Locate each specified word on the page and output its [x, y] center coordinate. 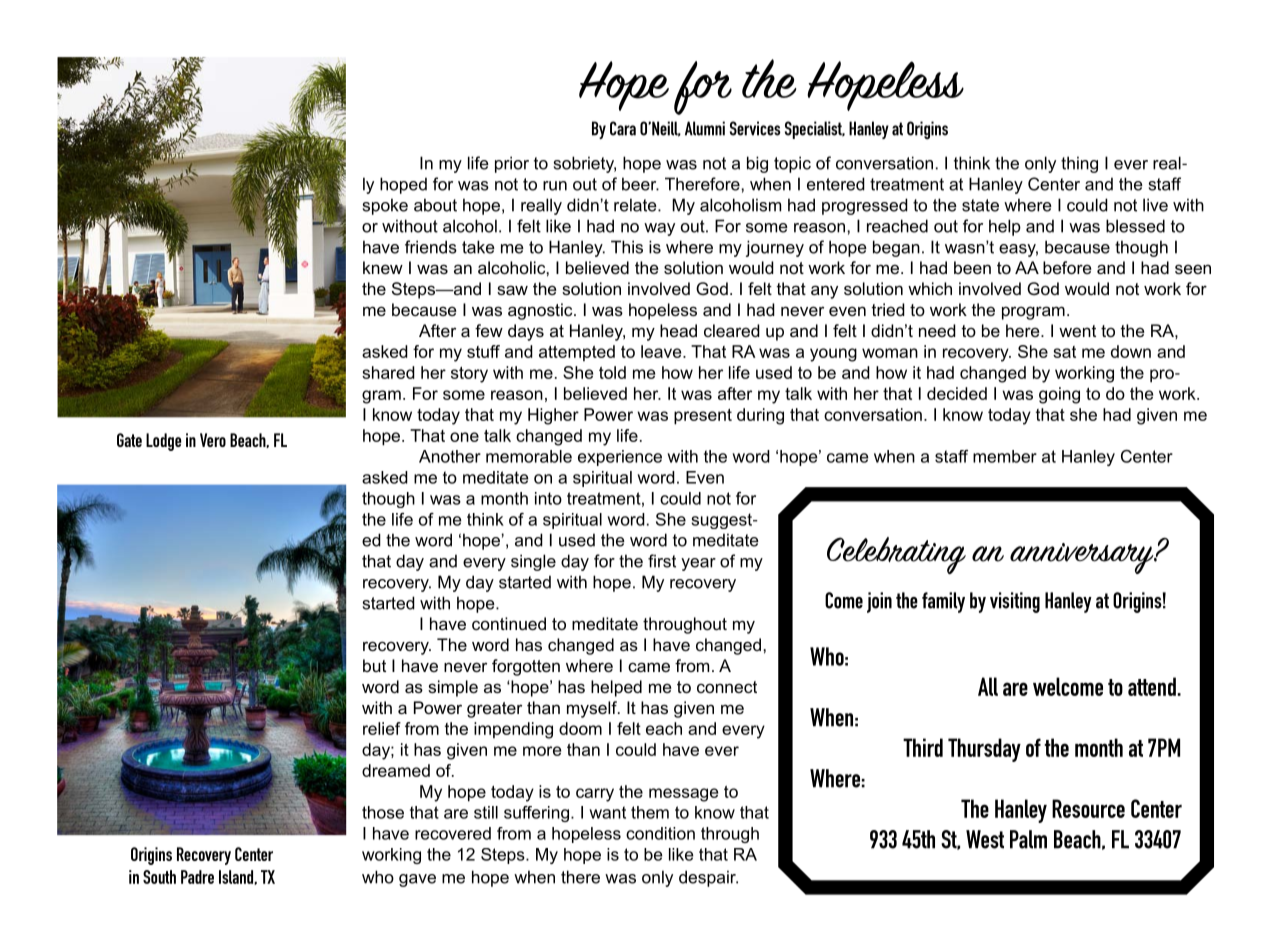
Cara [623, 128]
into [548, 498]
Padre [197, 877]
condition [660, 833]
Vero [213, 440]
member [1005, 456]
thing [1079, 164]
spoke [385, 206]
